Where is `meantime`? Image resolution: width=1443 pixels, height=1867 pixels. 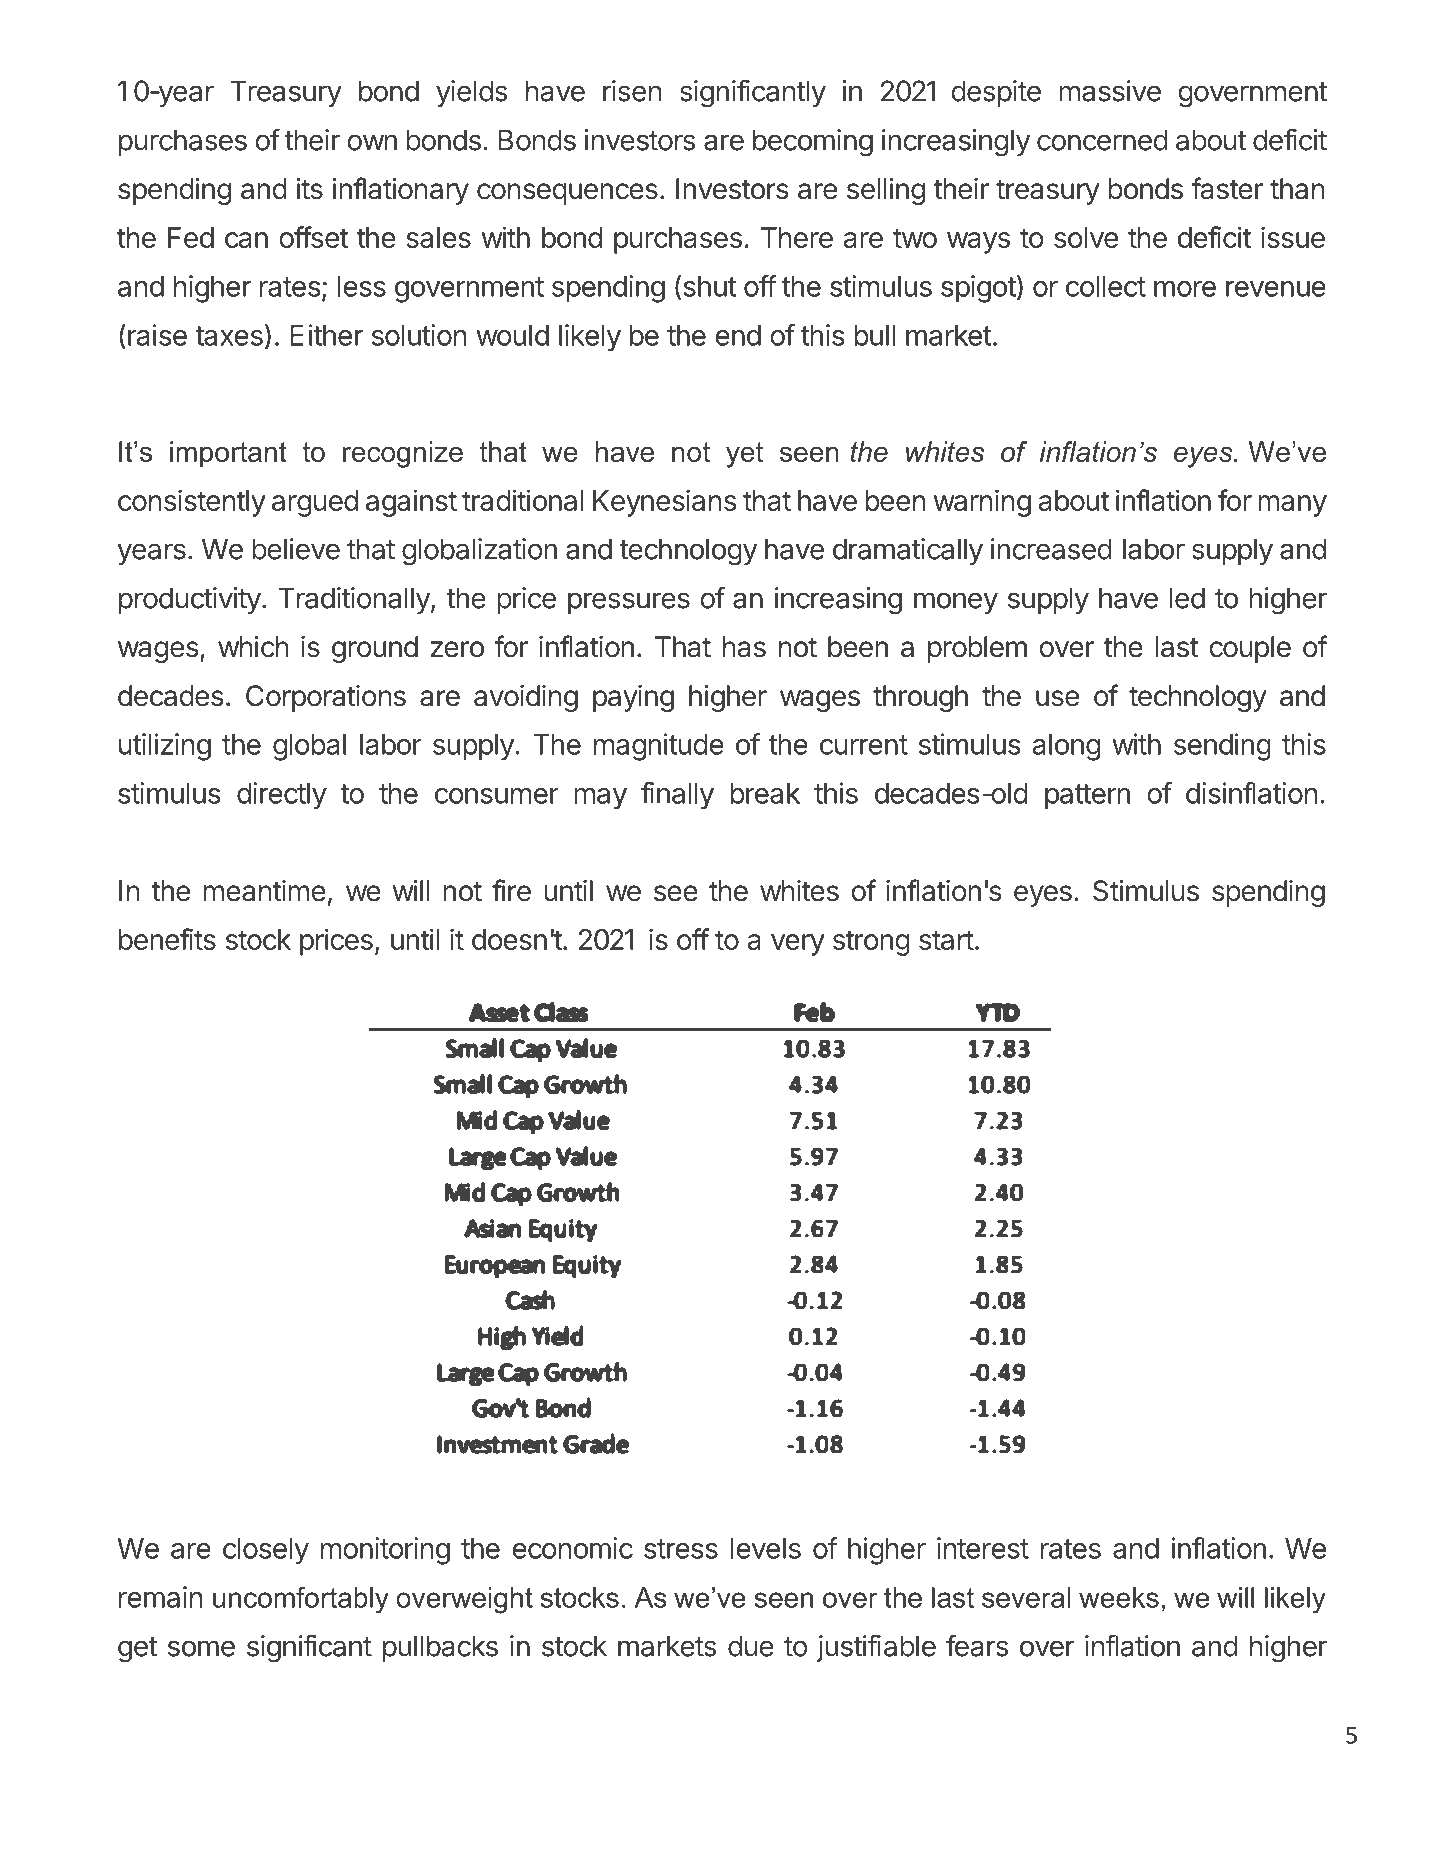 meantime is located at coordinates (264, 891).
